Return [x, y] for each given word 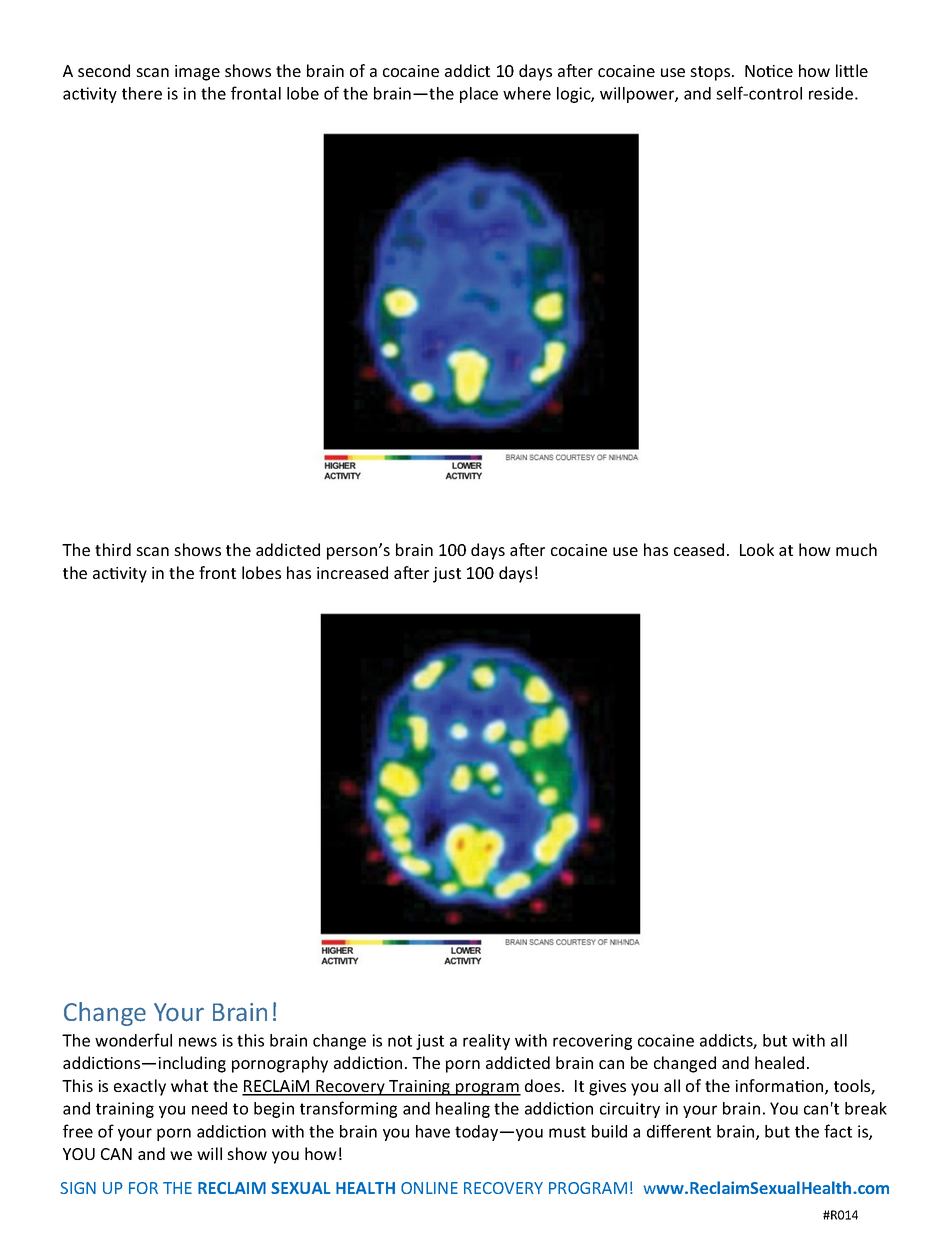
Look [757, 549]
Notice [769, 71]
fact [838, 1131]
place [479, 95]
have [433, 1131]
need [209, 1108]
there [142, 93]
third [113, 549]
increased [352, 572]
